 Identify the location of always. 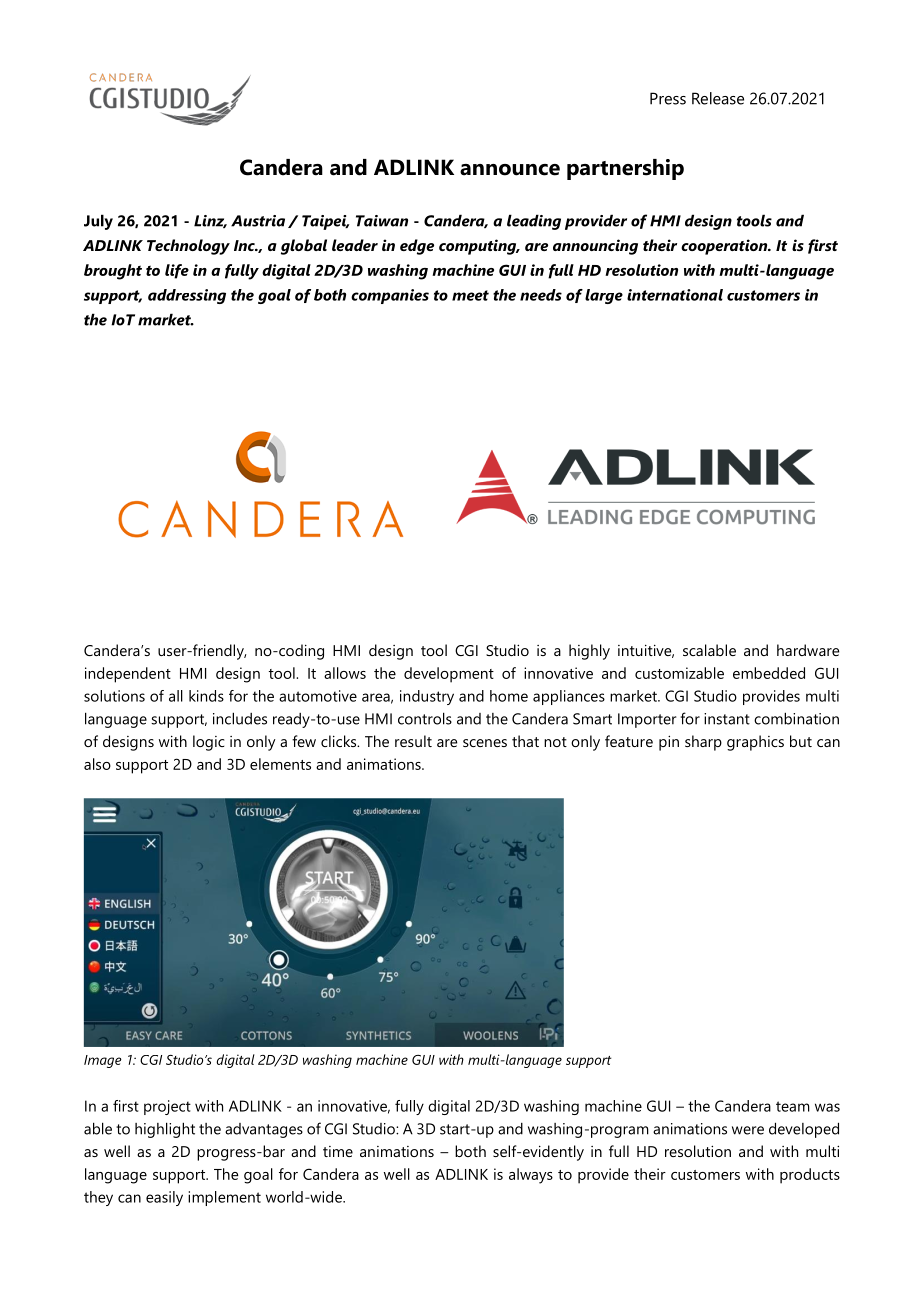
(531, 1176).
